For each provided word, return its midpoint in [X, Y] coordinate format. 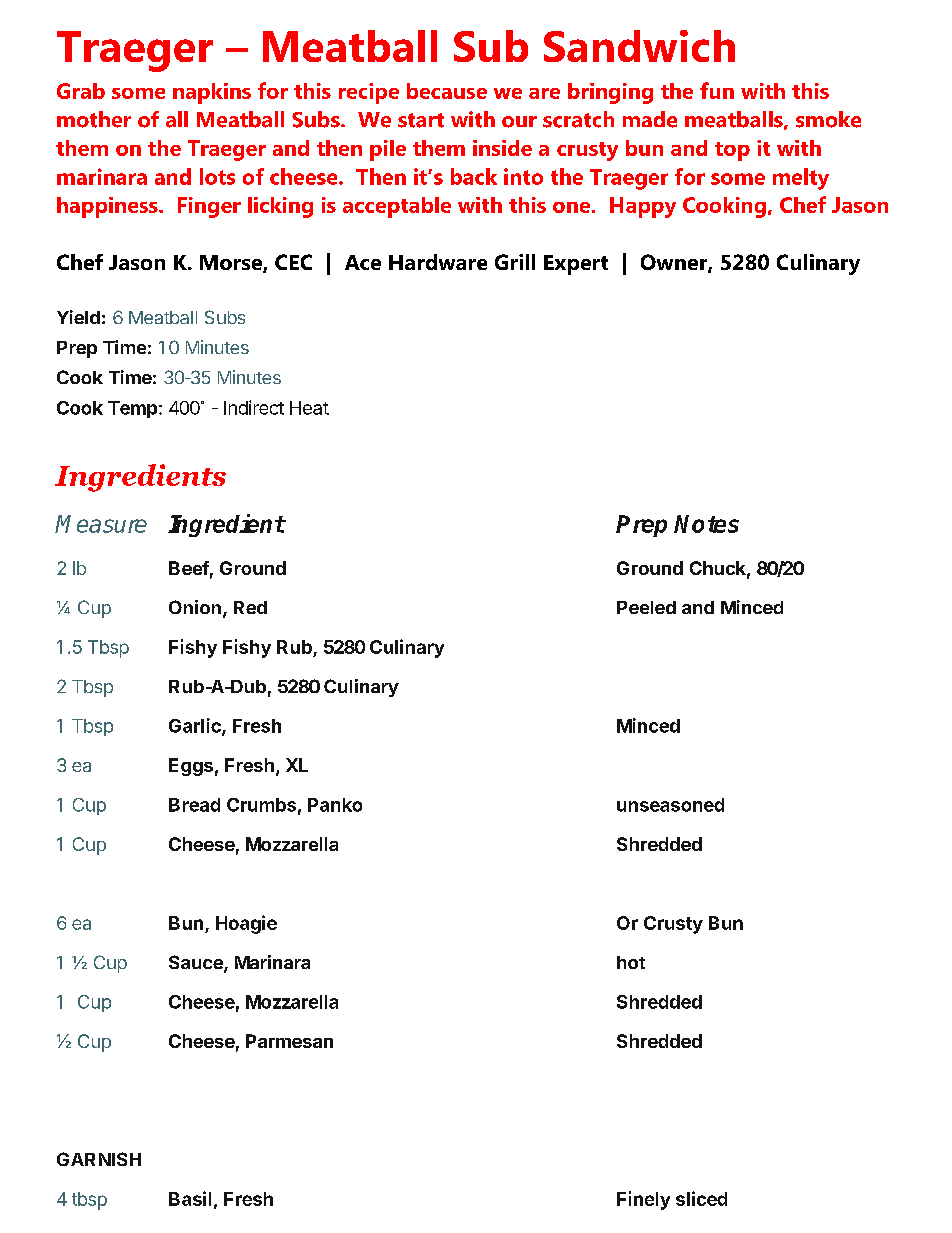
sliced [701, 1198]
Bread [194, 805]
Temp [134, 409]
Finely [643, 1200]
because [447, 91]
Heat [309, 408]
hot [631, 962]
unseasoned [670, 805]
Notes [706, 524]
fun [717, 90]
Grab [81, 91]
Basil [190, 1198]
